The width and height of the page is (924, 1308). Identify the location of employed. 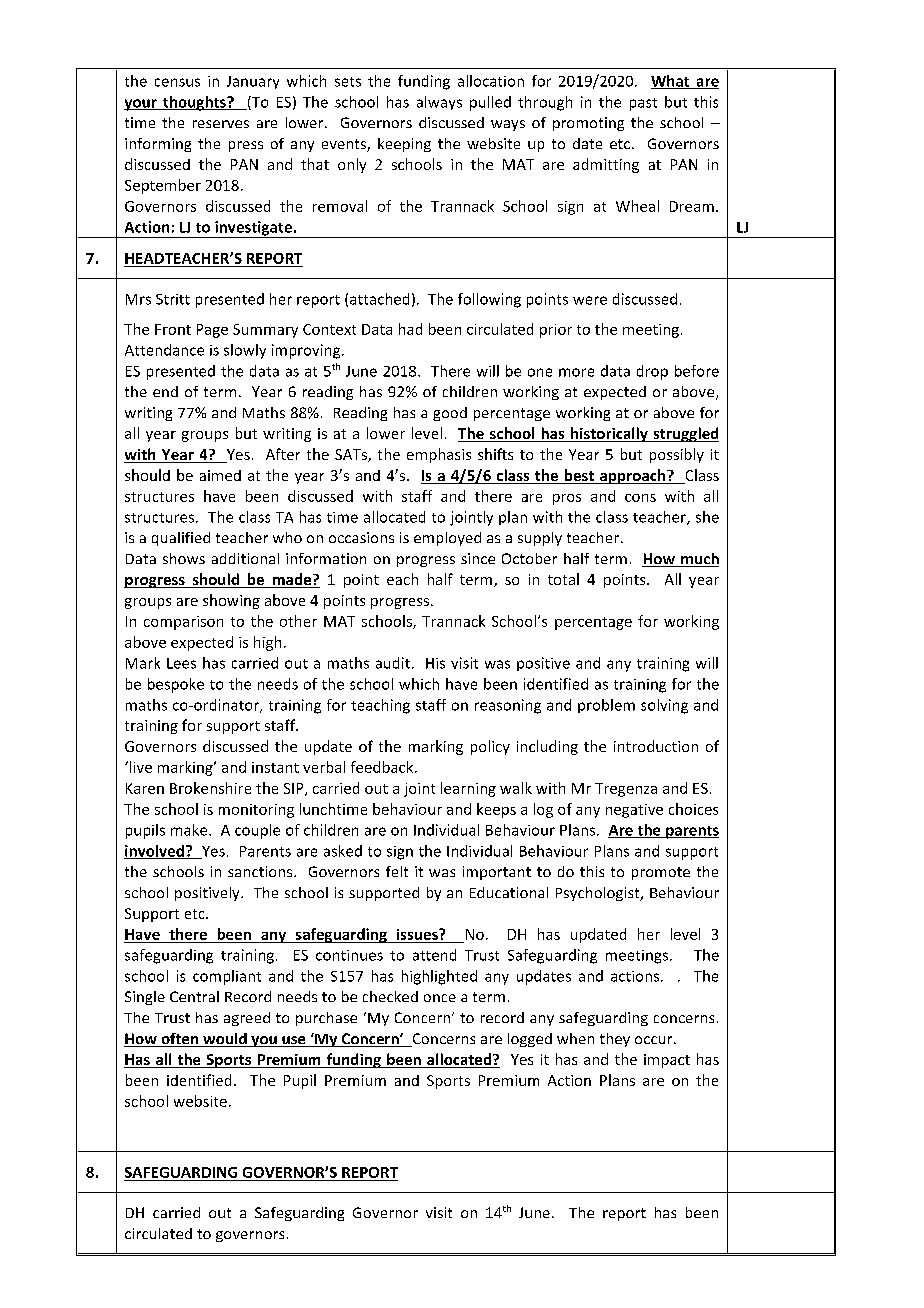
(447, 539).
